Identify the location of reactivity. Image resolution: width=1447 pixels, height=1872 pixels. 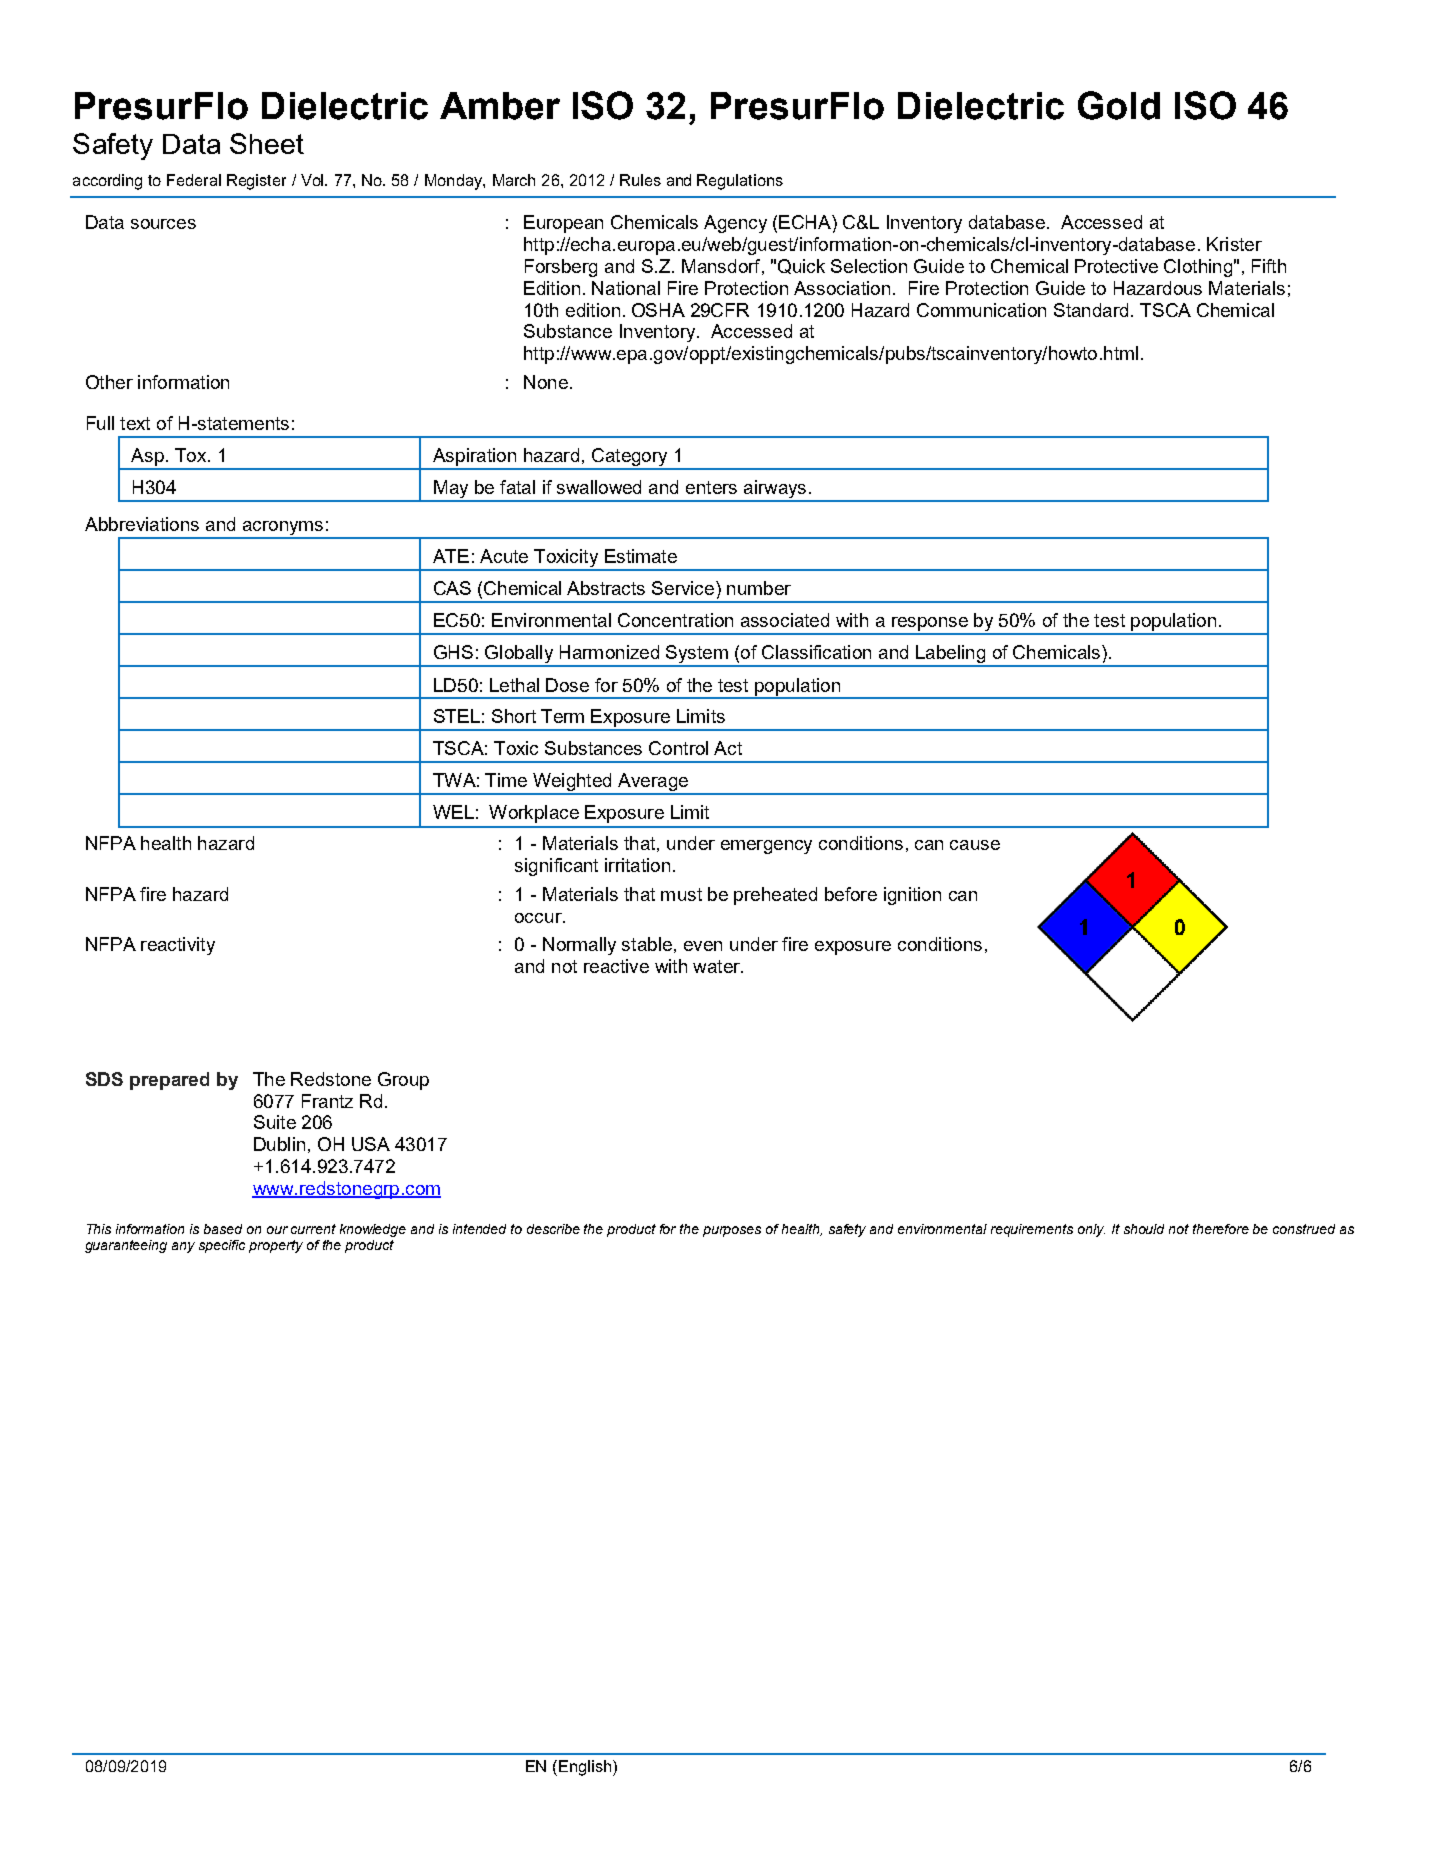
(178, 946).
